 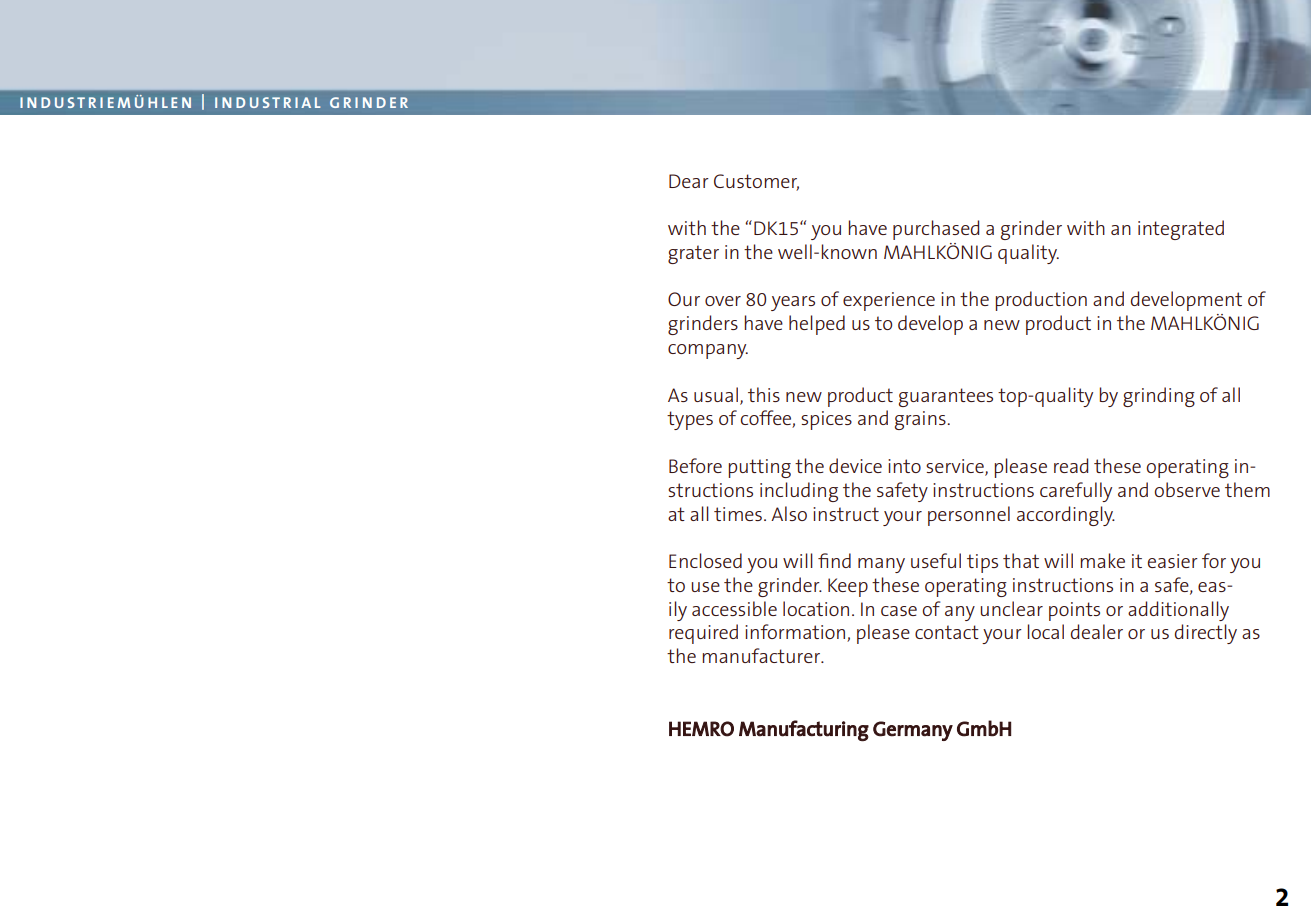 What do you see at coordinates (956, 467) in the screenshot?
I see `service` at bounding box center [956, 467].
